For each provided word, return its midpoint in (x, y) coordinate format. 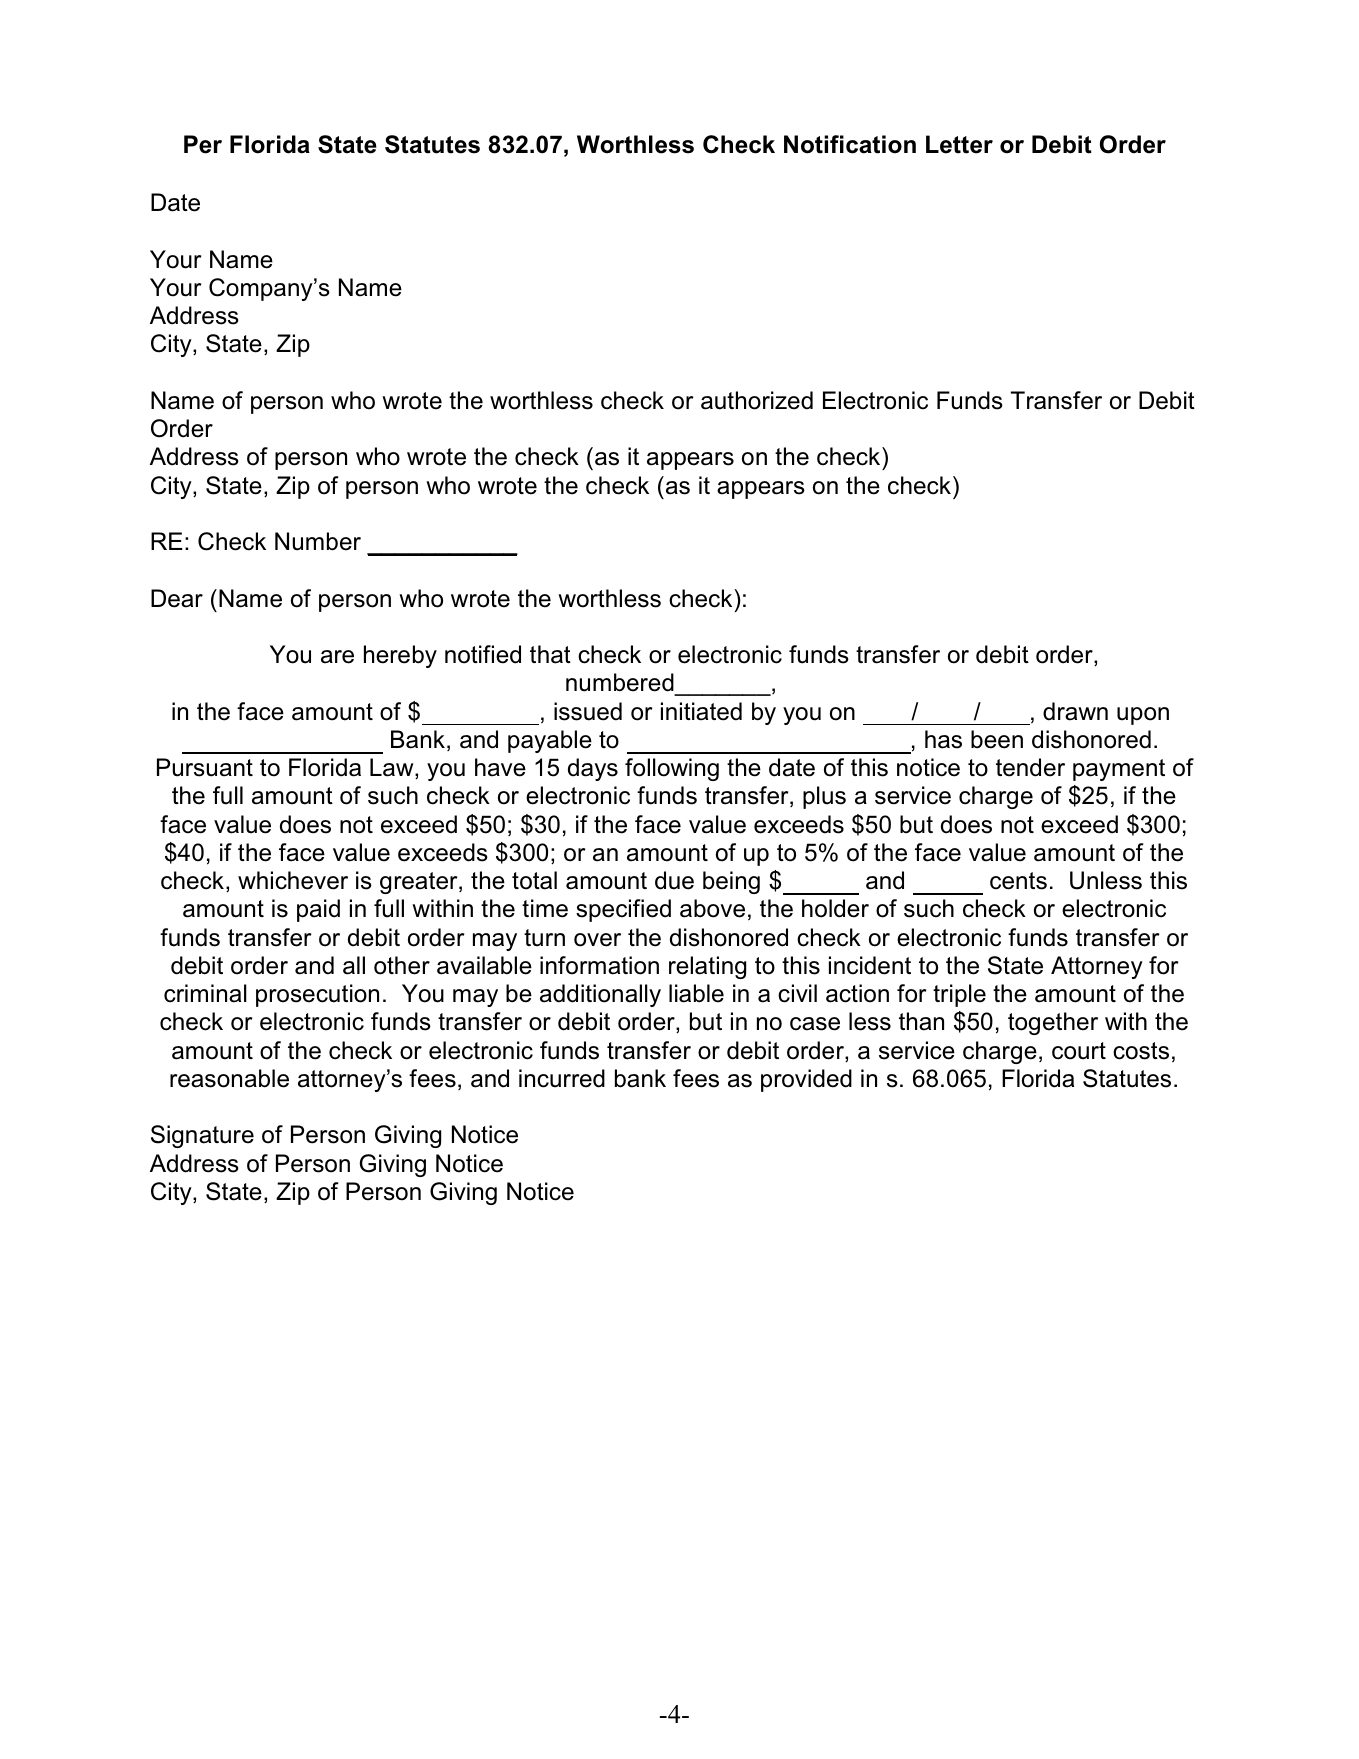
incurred (562, 1078)
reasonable (229, 1078)
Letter (959, 144)
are (337, 657)
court (1079, 1051)
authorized (757, 400)
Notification (850, 144)
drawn (1075, 711)
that (550, 654)
